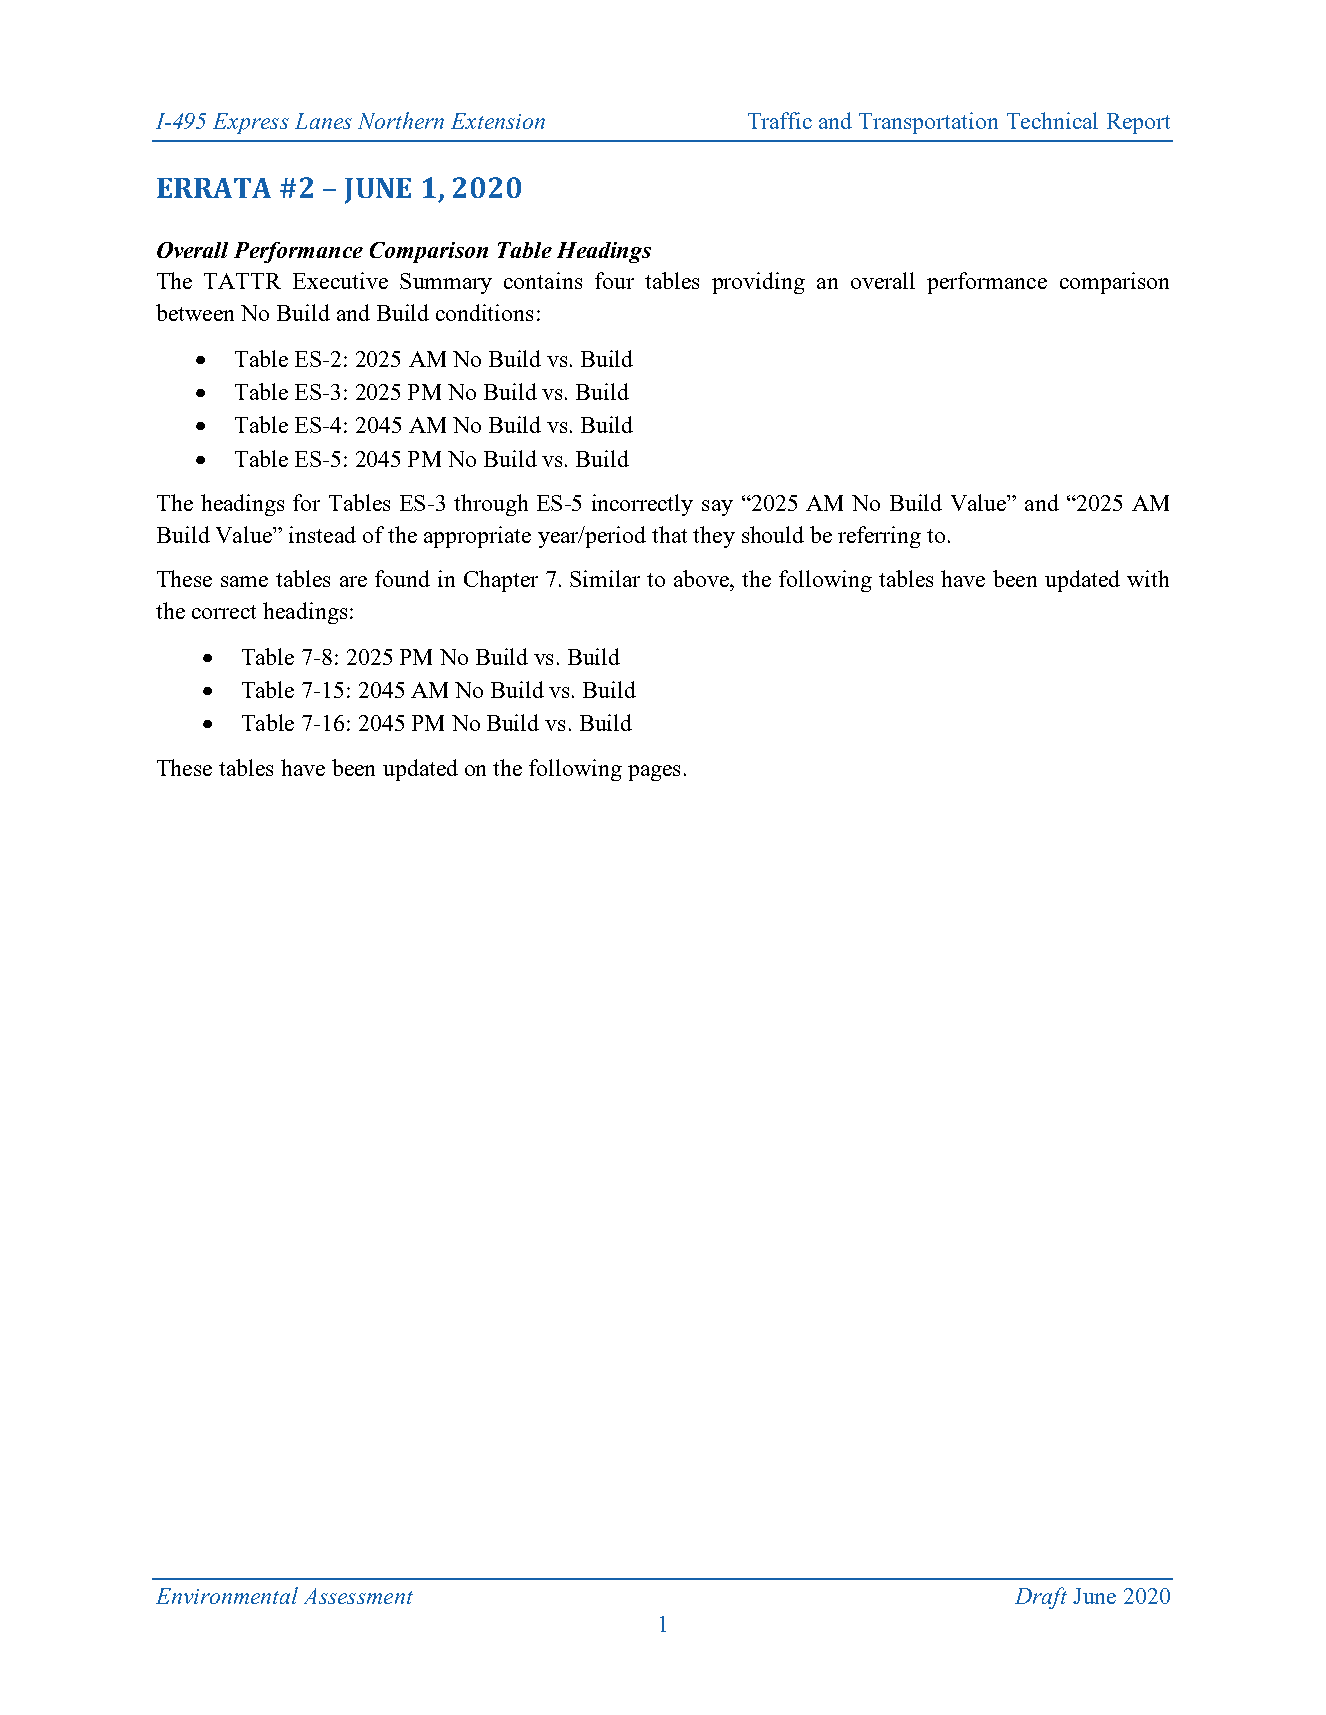  Describe the element at coordinates (402, 578) in the screenshot. I see `found` at that location.
